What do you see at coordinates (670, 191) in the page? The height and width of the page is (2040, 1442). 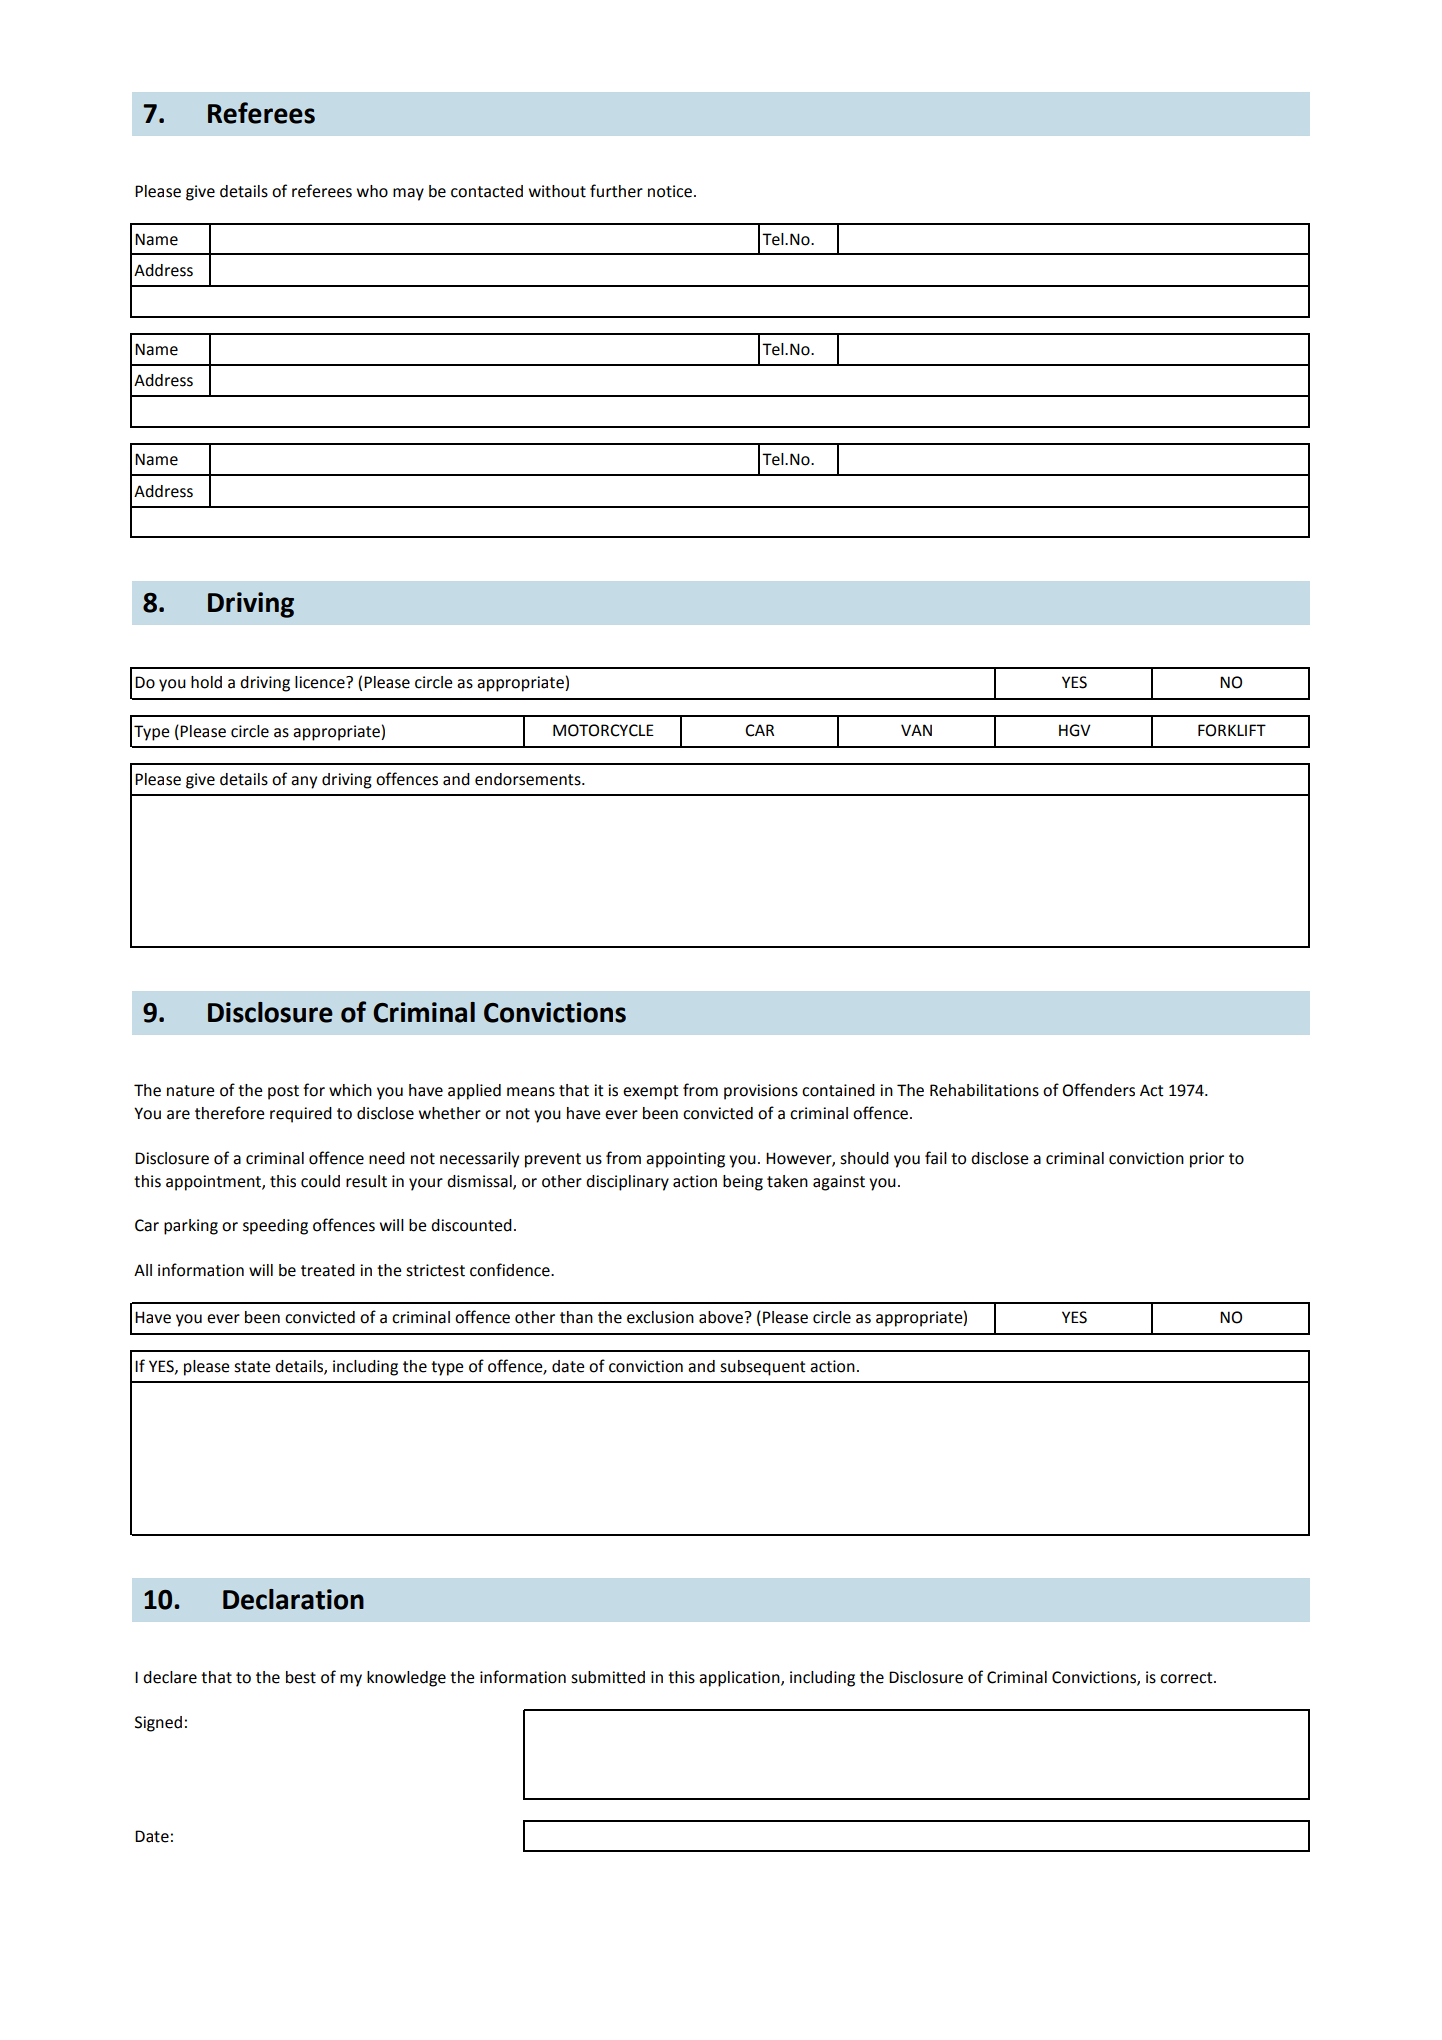 I see `notice` at bounding box center [670, 191].
